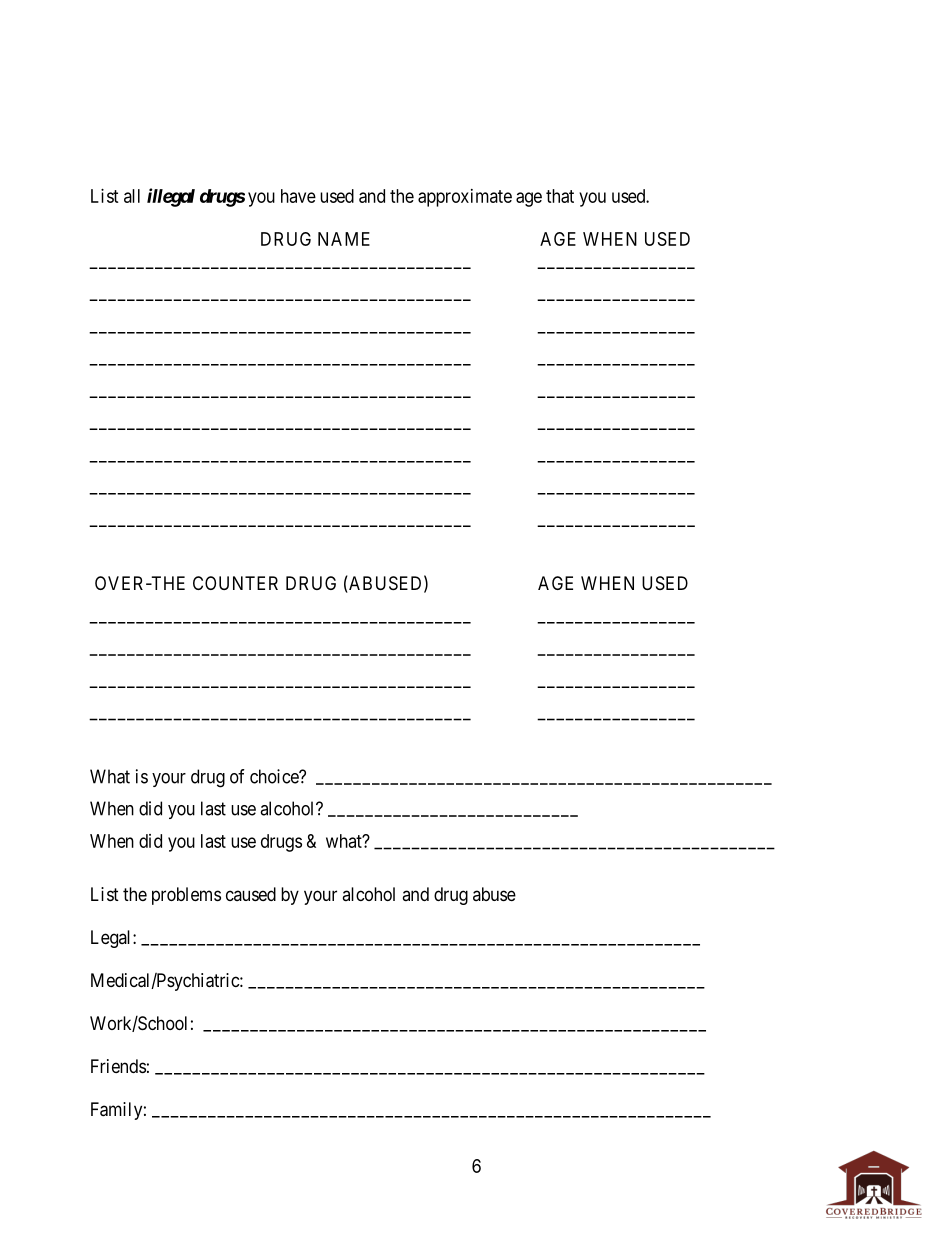 The width and height of the image is (952, 1233). What do you see at coordinates (186, 896) in the image?
I see `problems` at bounding box center [186, 896].
